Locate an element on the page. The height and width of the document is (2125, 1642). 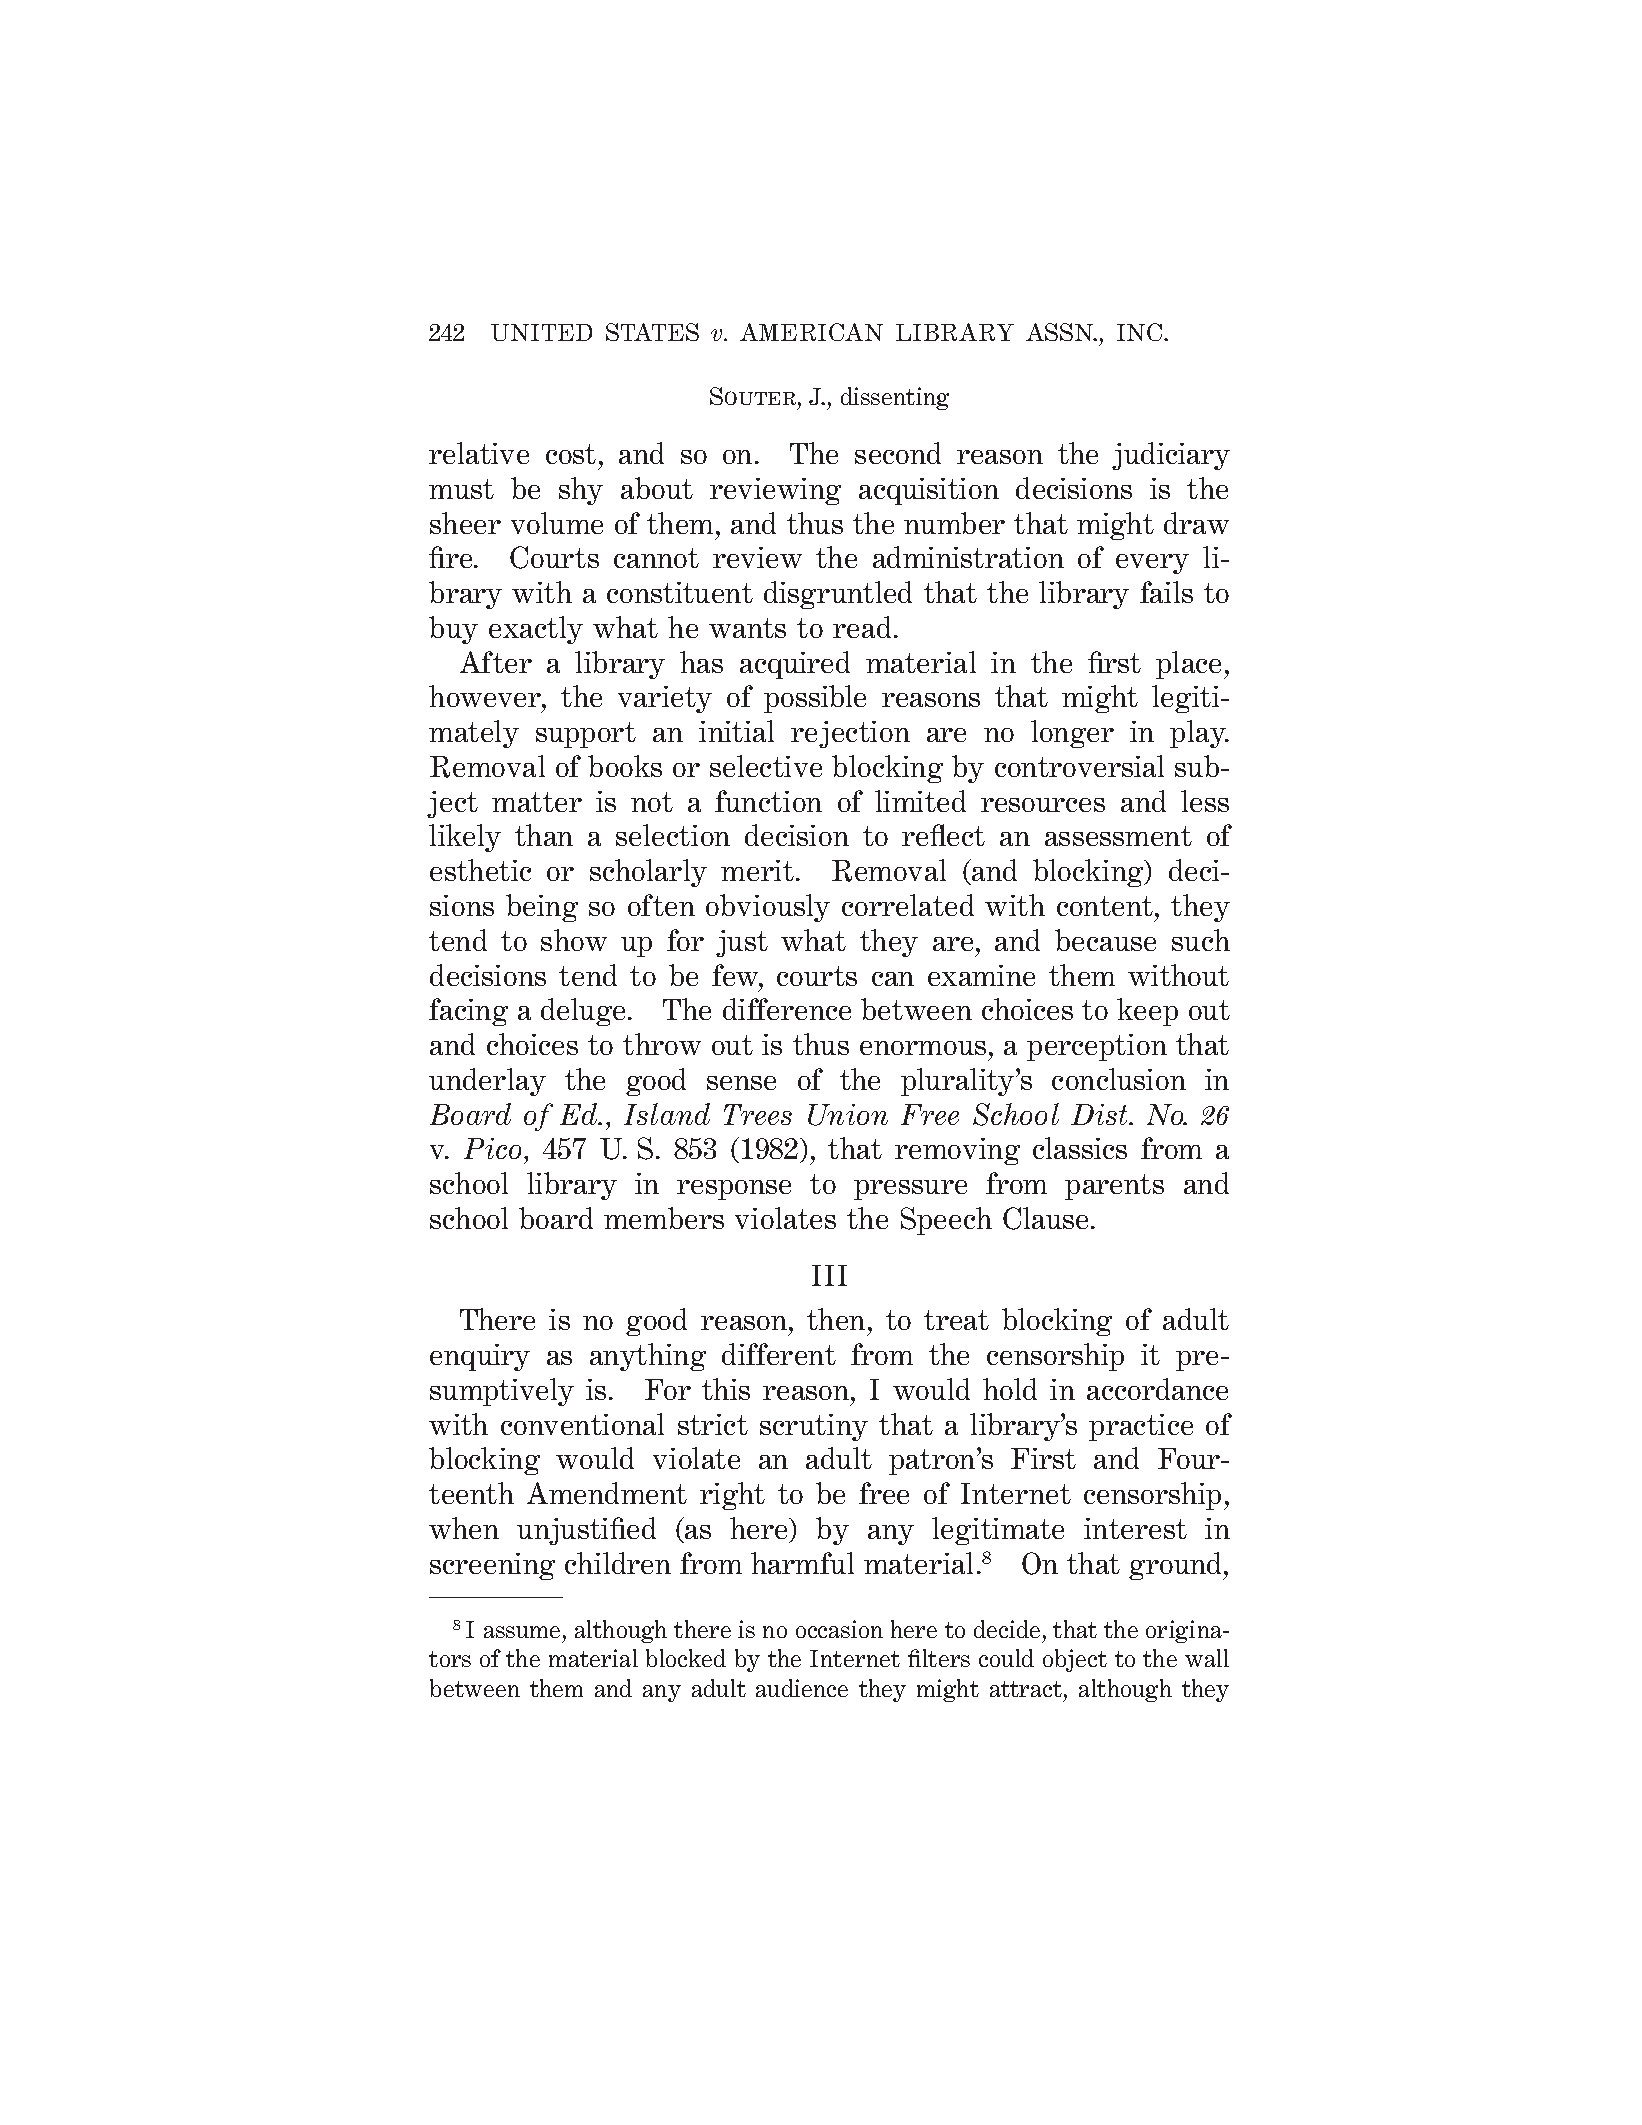
INC is located at coordinates (1141, 332).
